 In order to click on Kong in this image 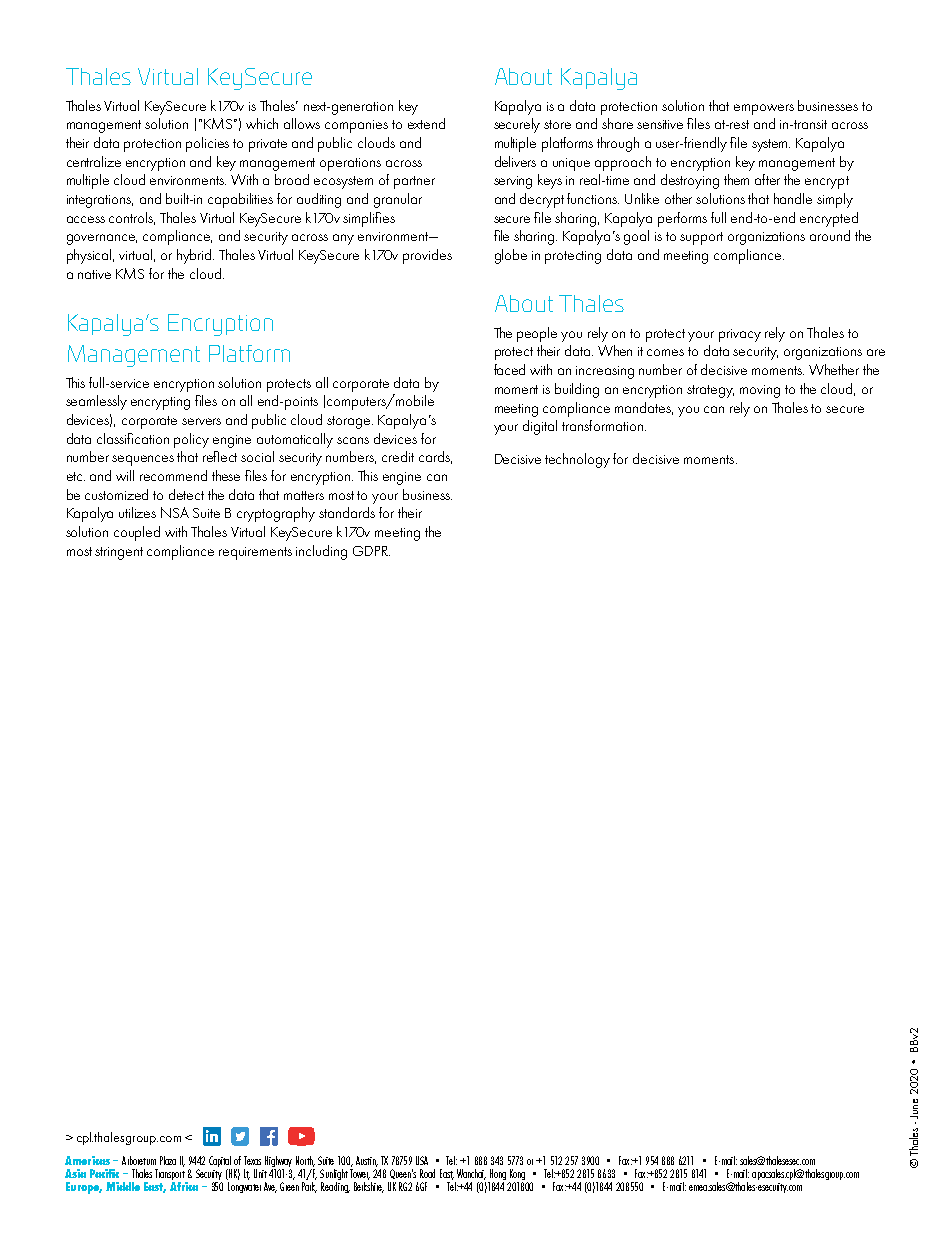, I will do `click(518, 1176)`.
